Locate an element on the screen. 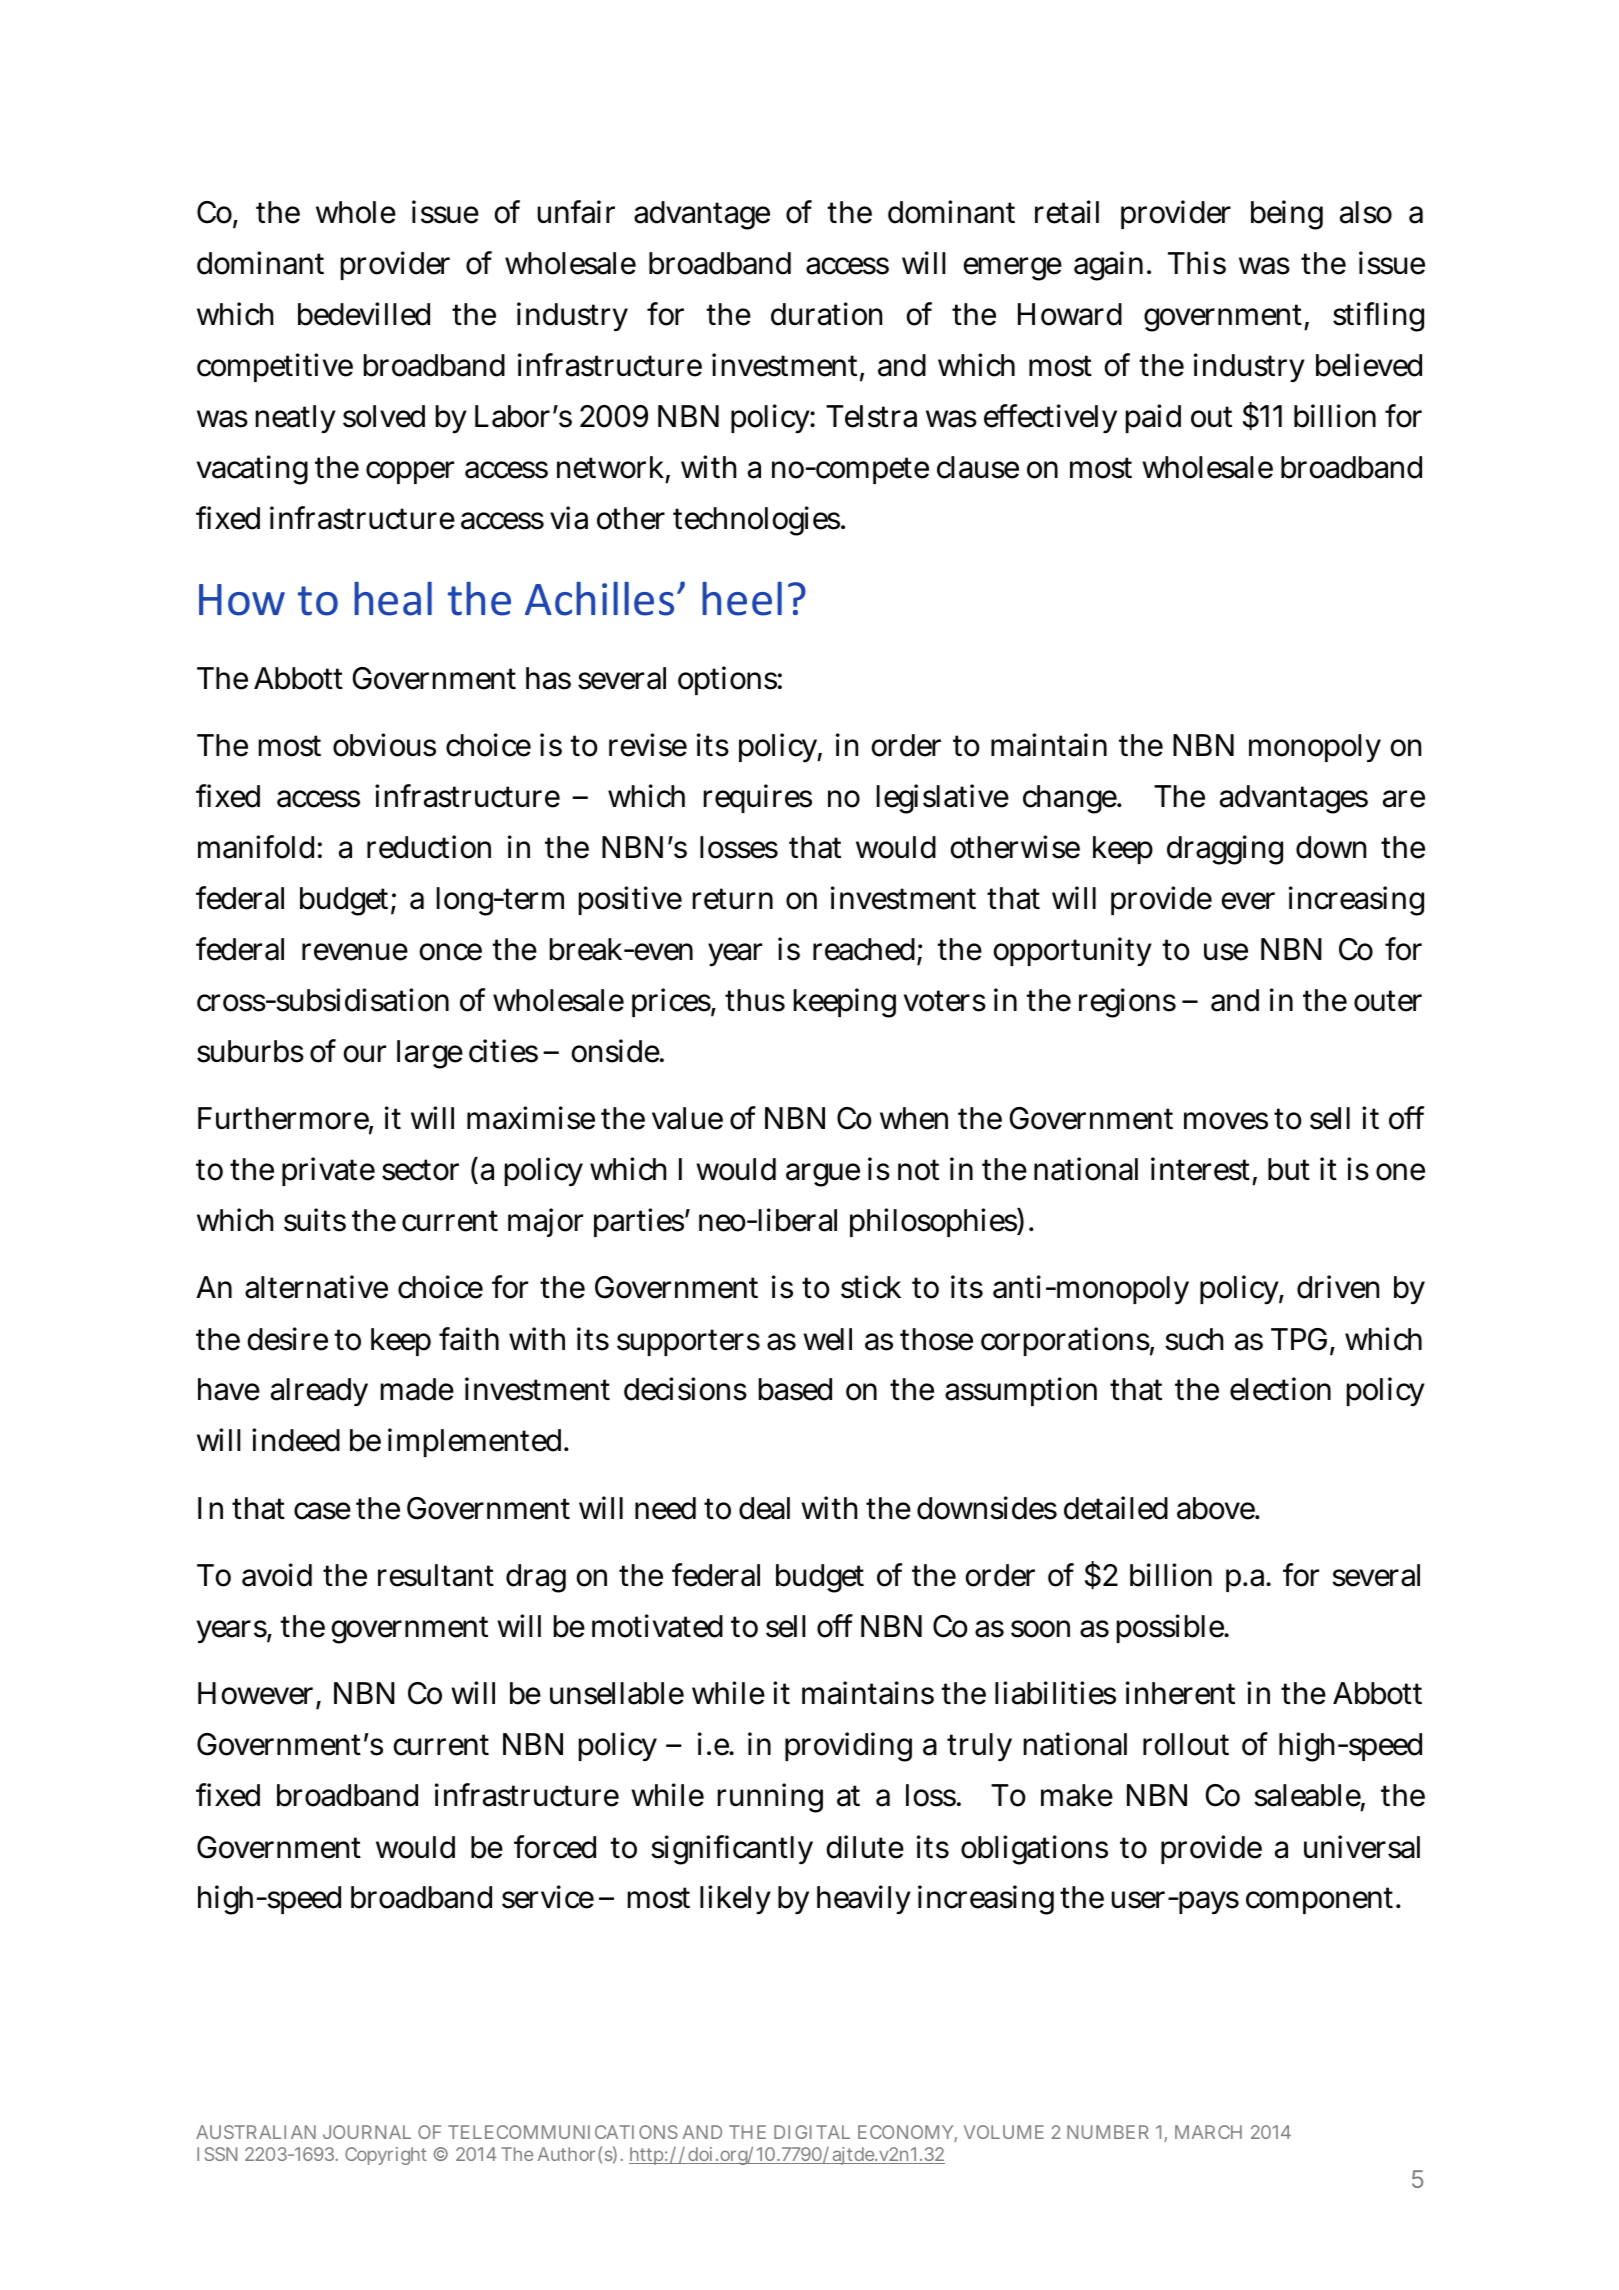  This is located at coordinates (1197, 263).
